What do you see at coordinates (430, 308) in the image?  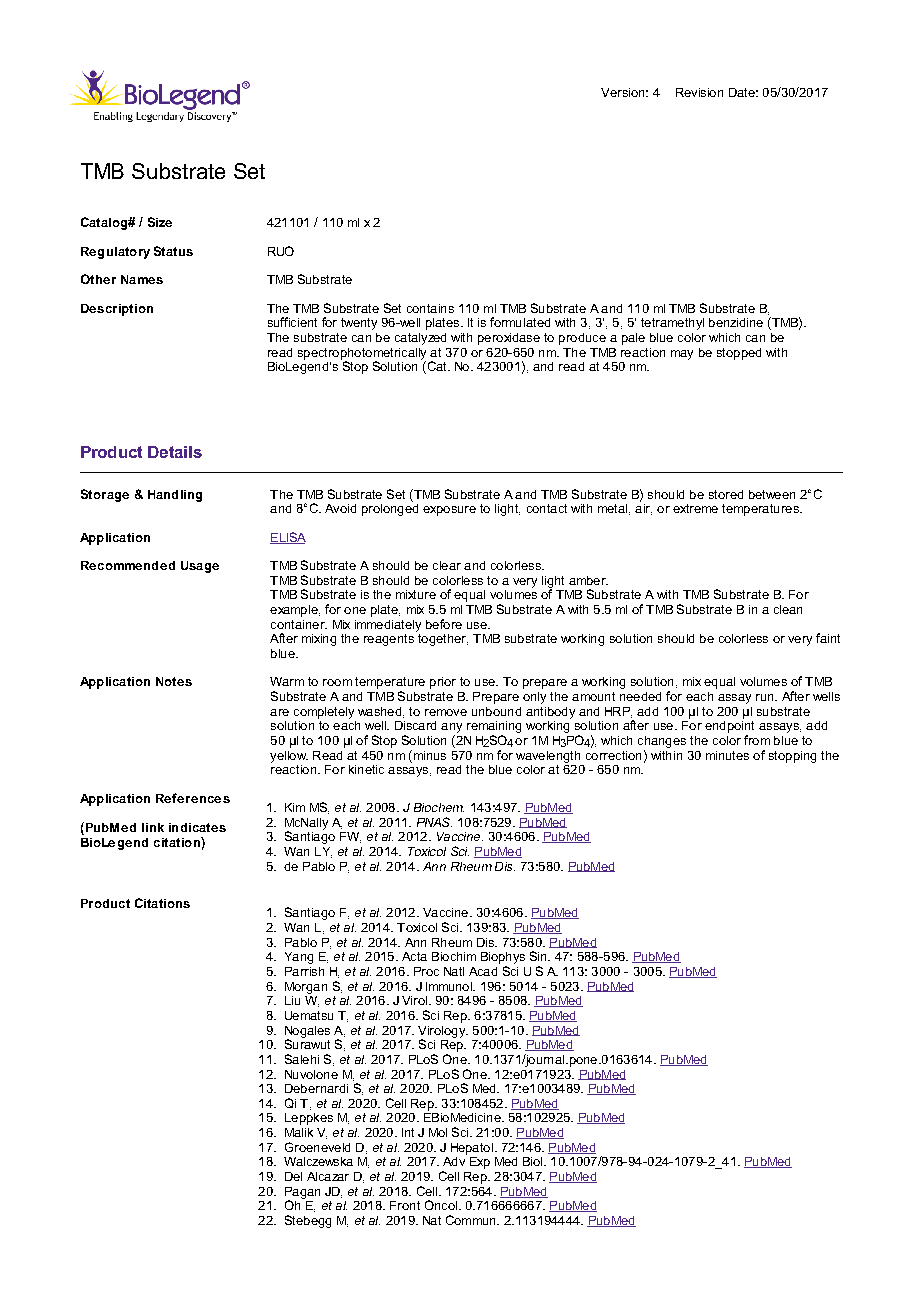 I see `contains` at bounding box center [430, 308].
